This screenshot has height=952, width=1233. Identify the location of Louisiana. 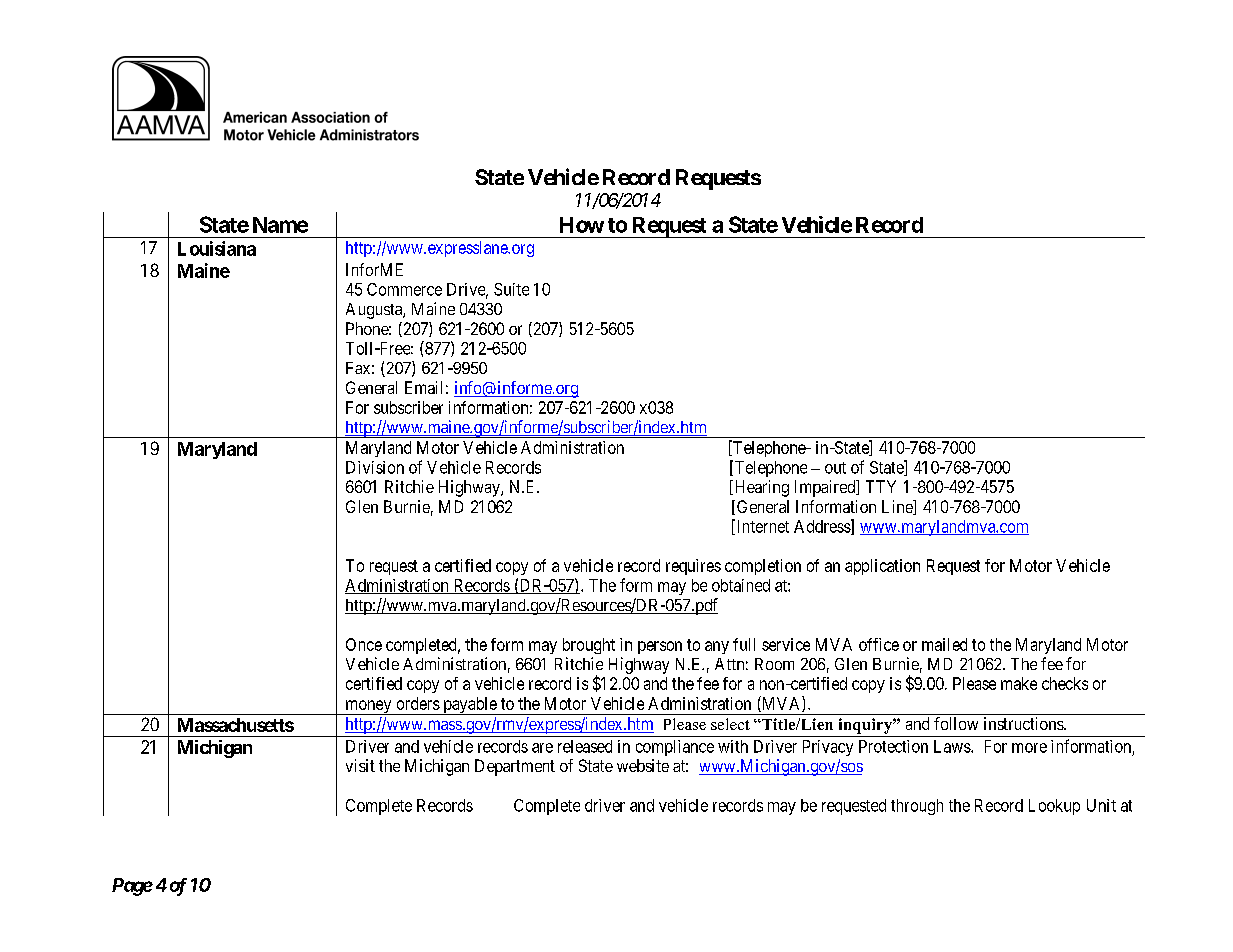
(217, 248).
